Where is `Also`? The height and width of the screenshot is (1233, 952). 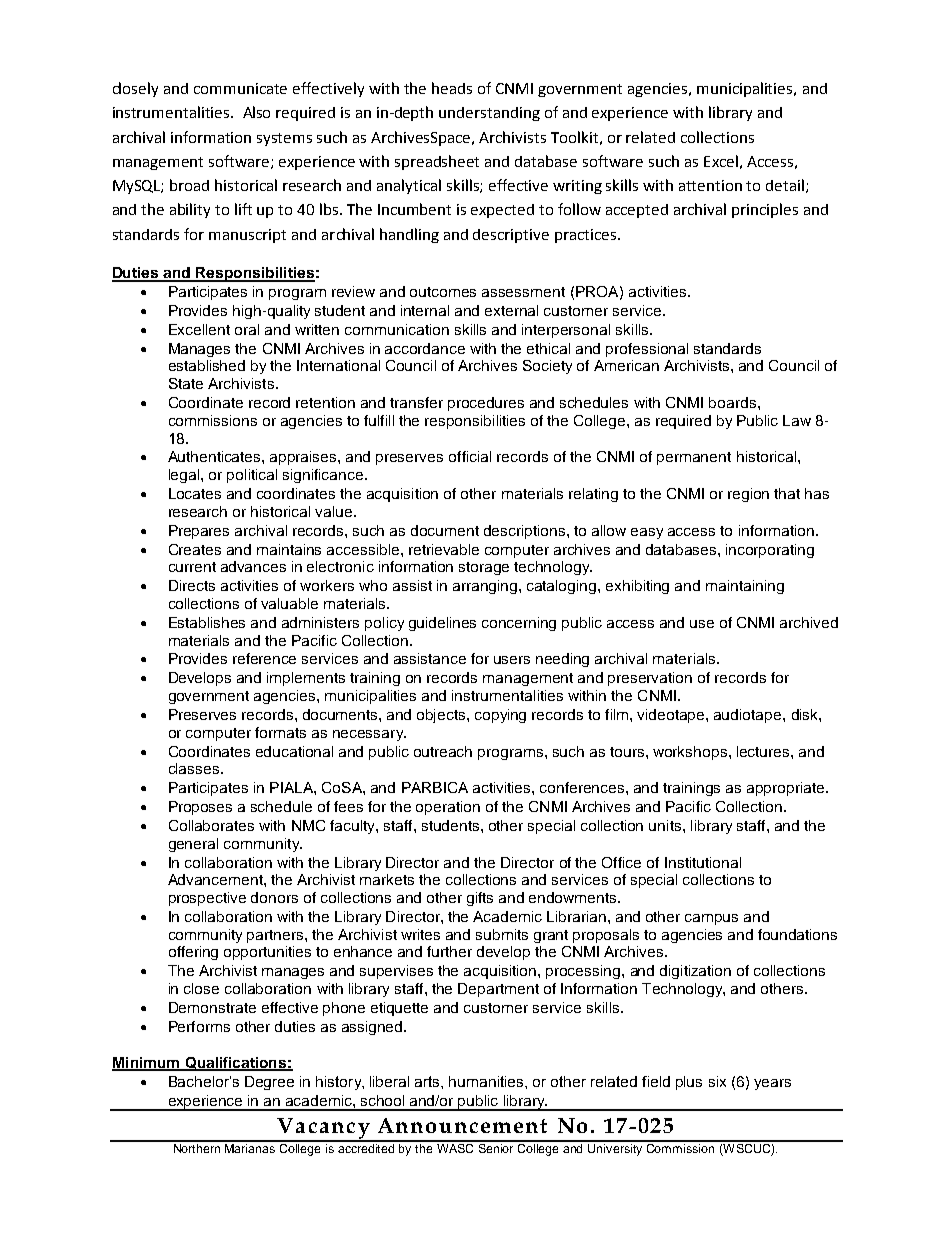
Also is located at coordinates (256, 112).
